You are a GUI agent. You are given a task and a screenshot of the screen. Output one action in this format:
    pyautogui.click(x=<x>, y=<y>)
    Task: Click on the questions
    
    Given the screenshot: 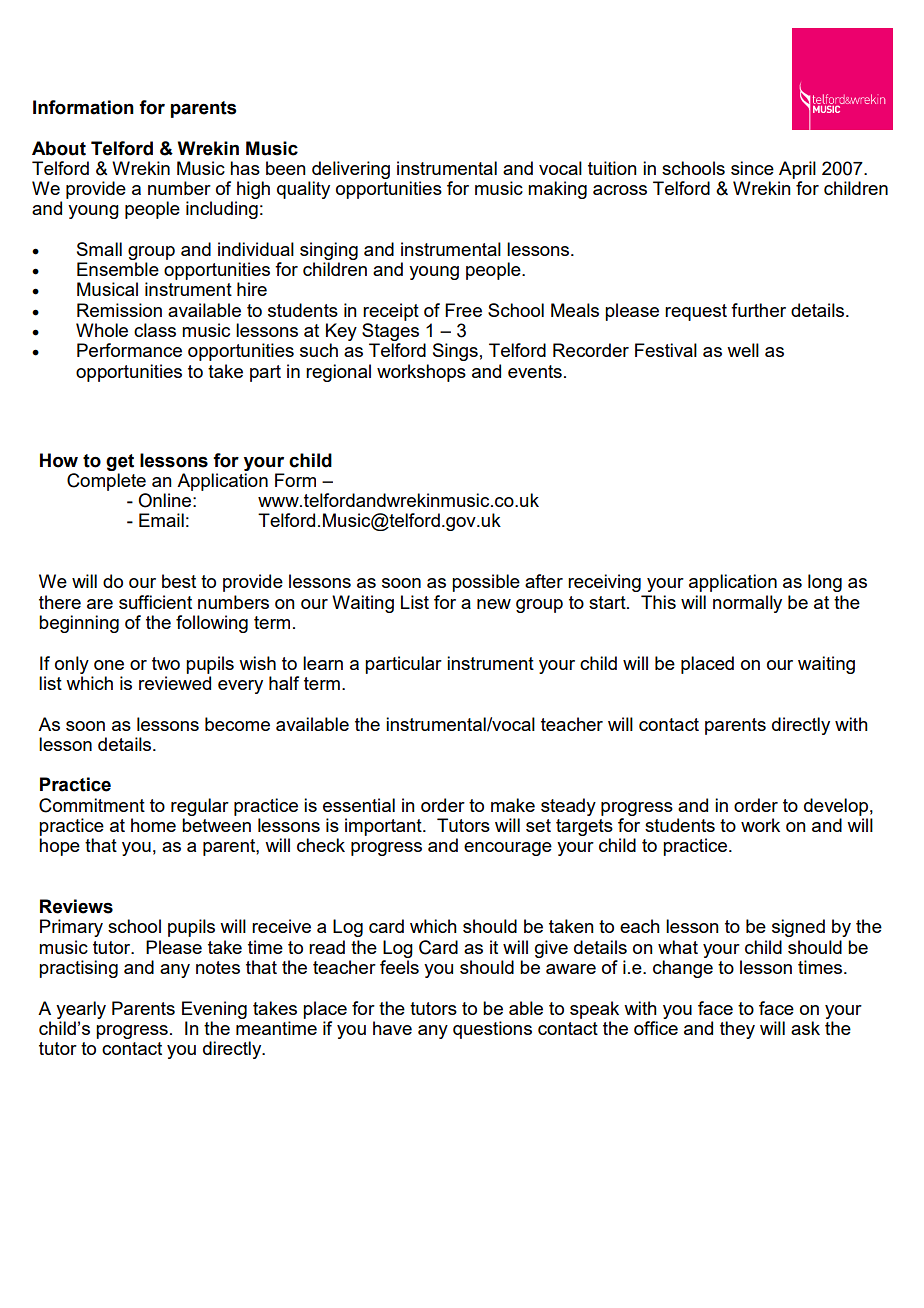 What is the action you would take?
    pyautogui.click(x=492, y=1030)
